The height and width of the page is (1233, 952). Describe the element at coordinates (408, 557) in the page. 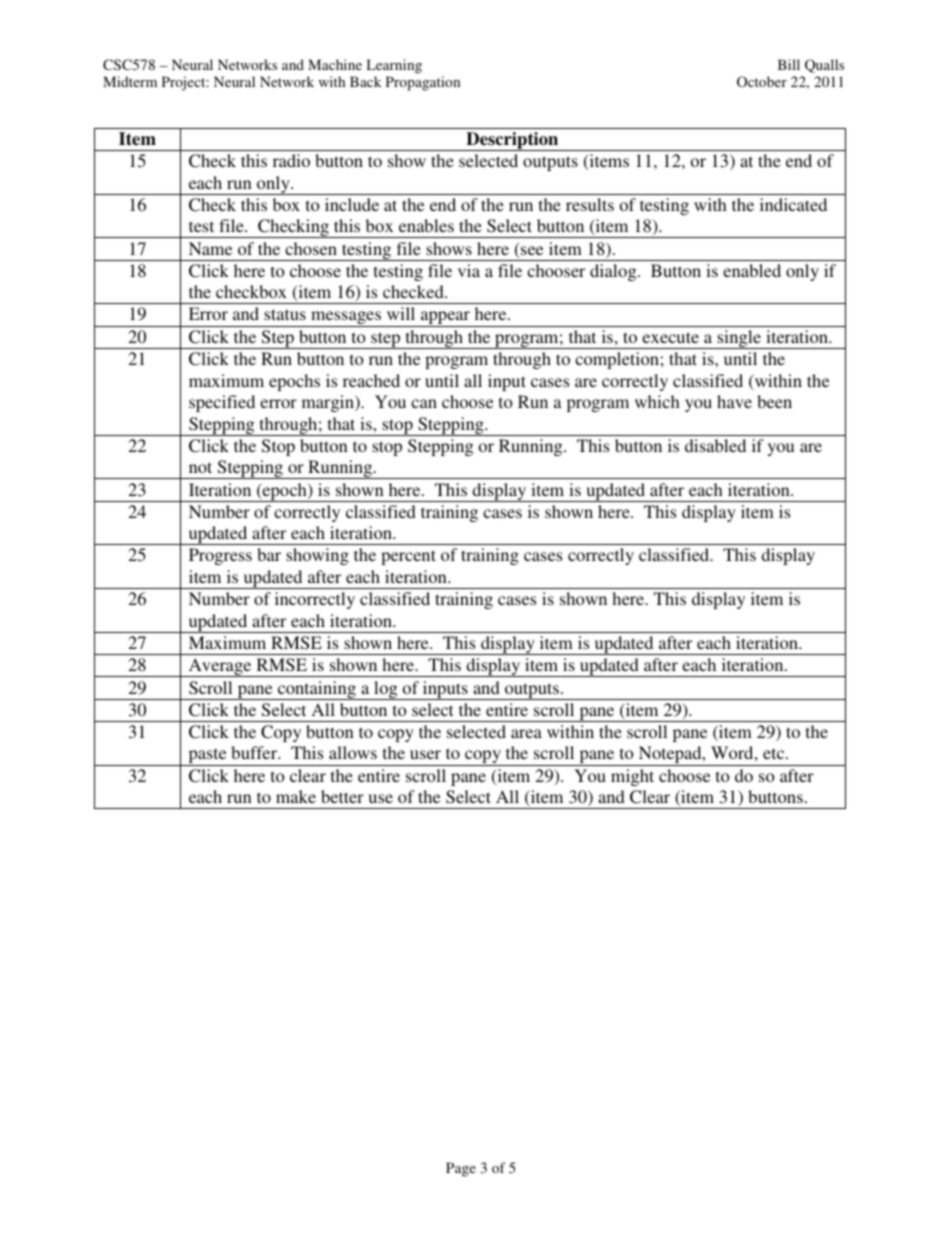

I see `percent` at that location.
